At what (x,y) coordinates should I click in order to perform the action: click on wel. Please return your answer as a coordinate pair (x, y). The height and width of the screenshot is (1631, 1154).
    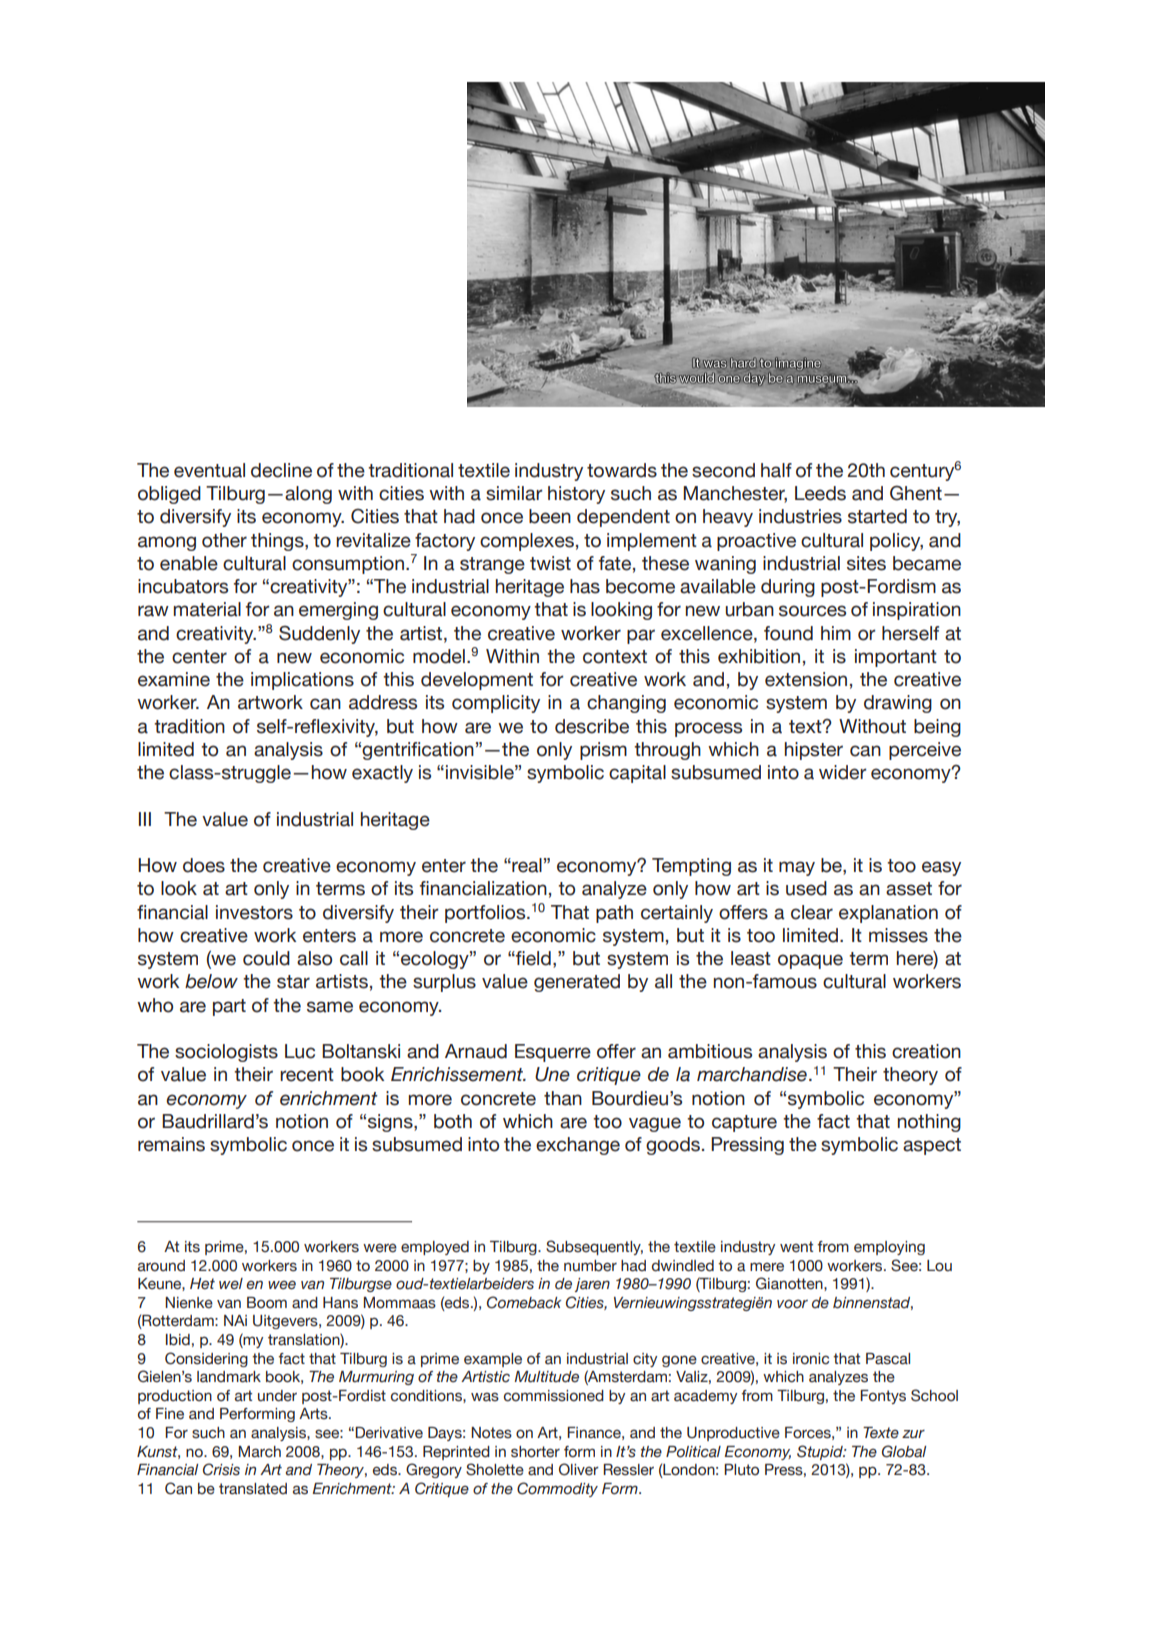
    Looking at the image, I should click on (231, 1283).
